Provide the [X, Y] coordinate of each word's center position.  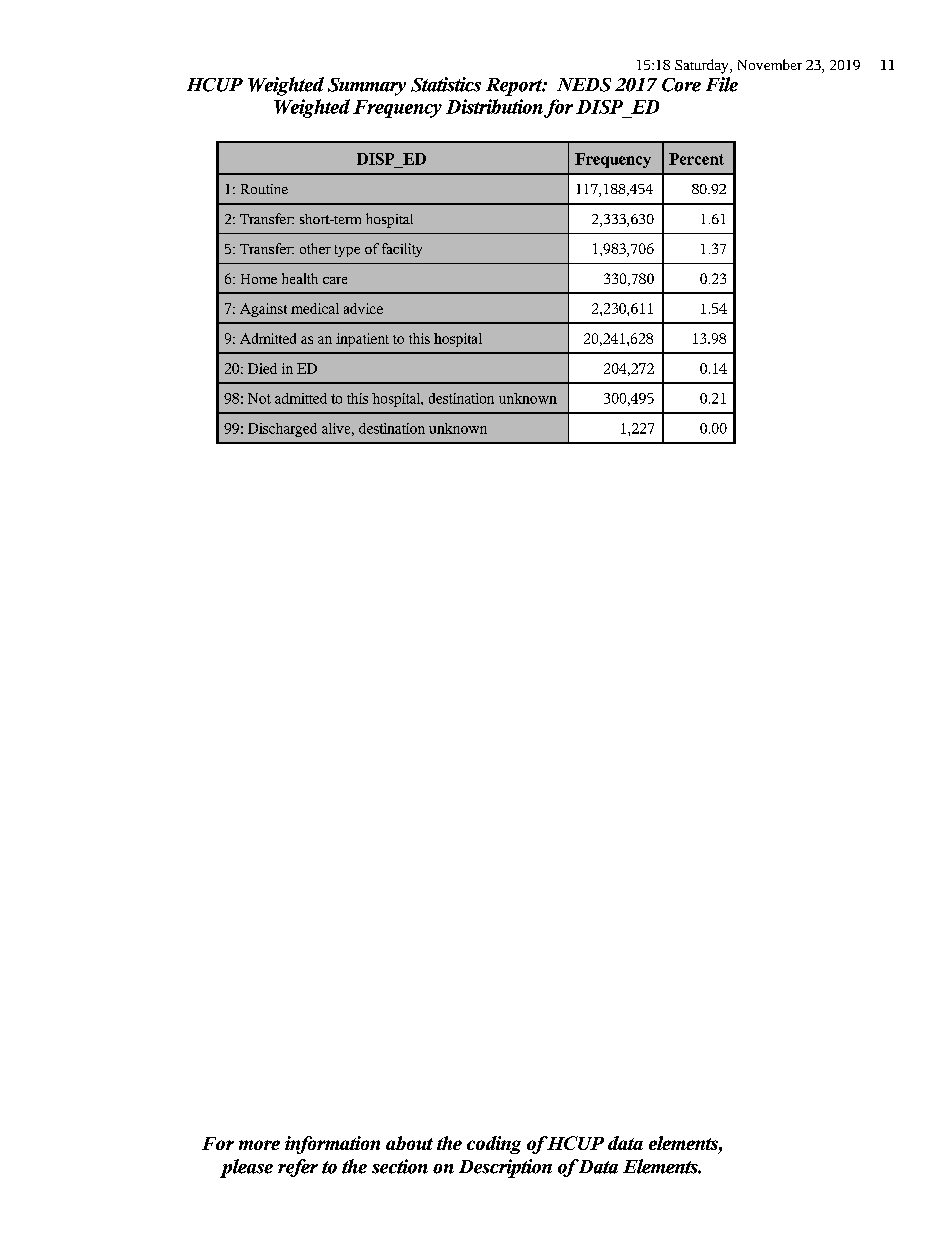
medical [315, 308]
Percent [696, 159]
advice [363, 308]
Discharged [282, 430]
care [335, 280]
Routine [264, 189]
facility [402, 250]
